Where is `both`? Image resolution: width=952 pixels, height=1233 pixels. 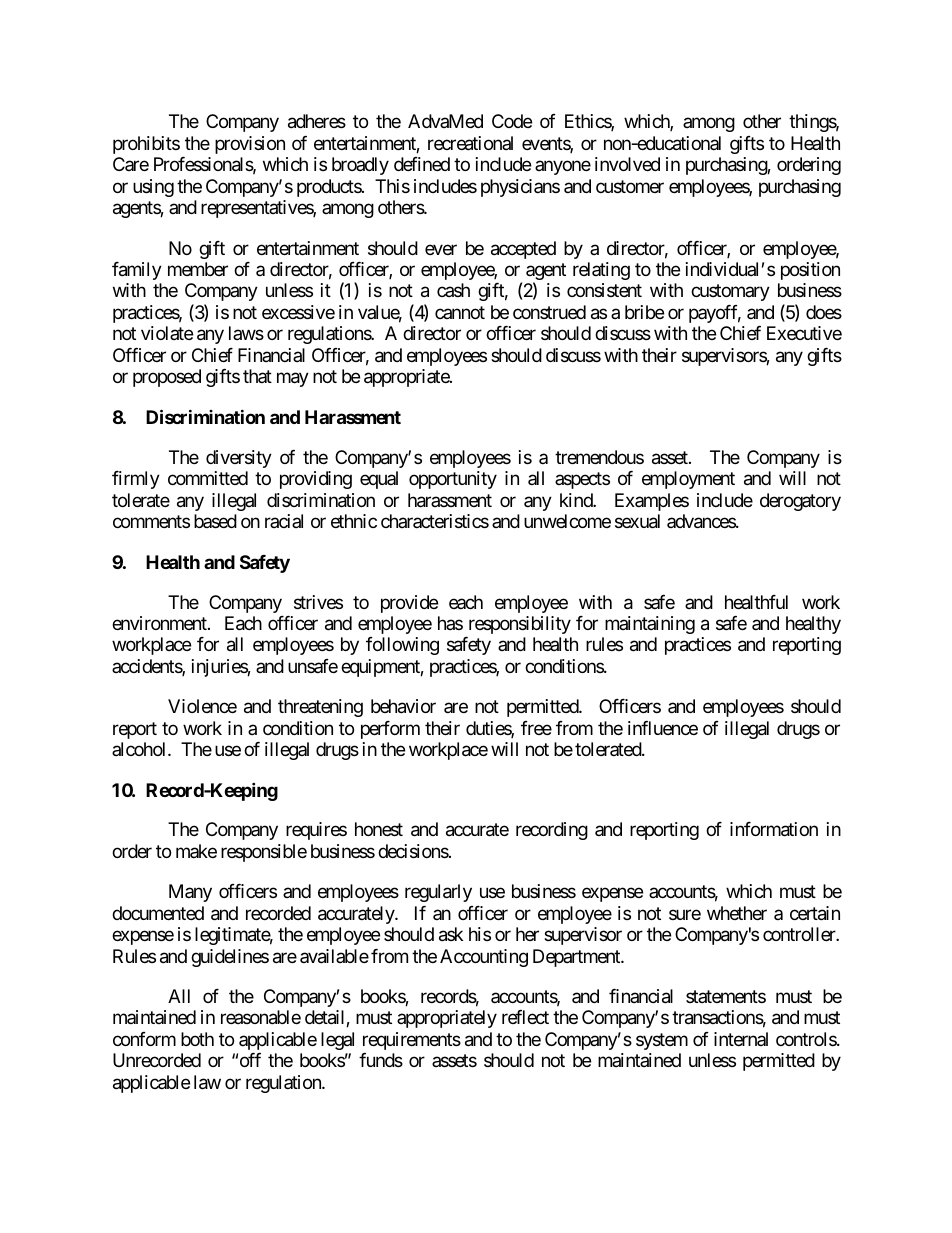 both is located at coordinates (197, 1039).
